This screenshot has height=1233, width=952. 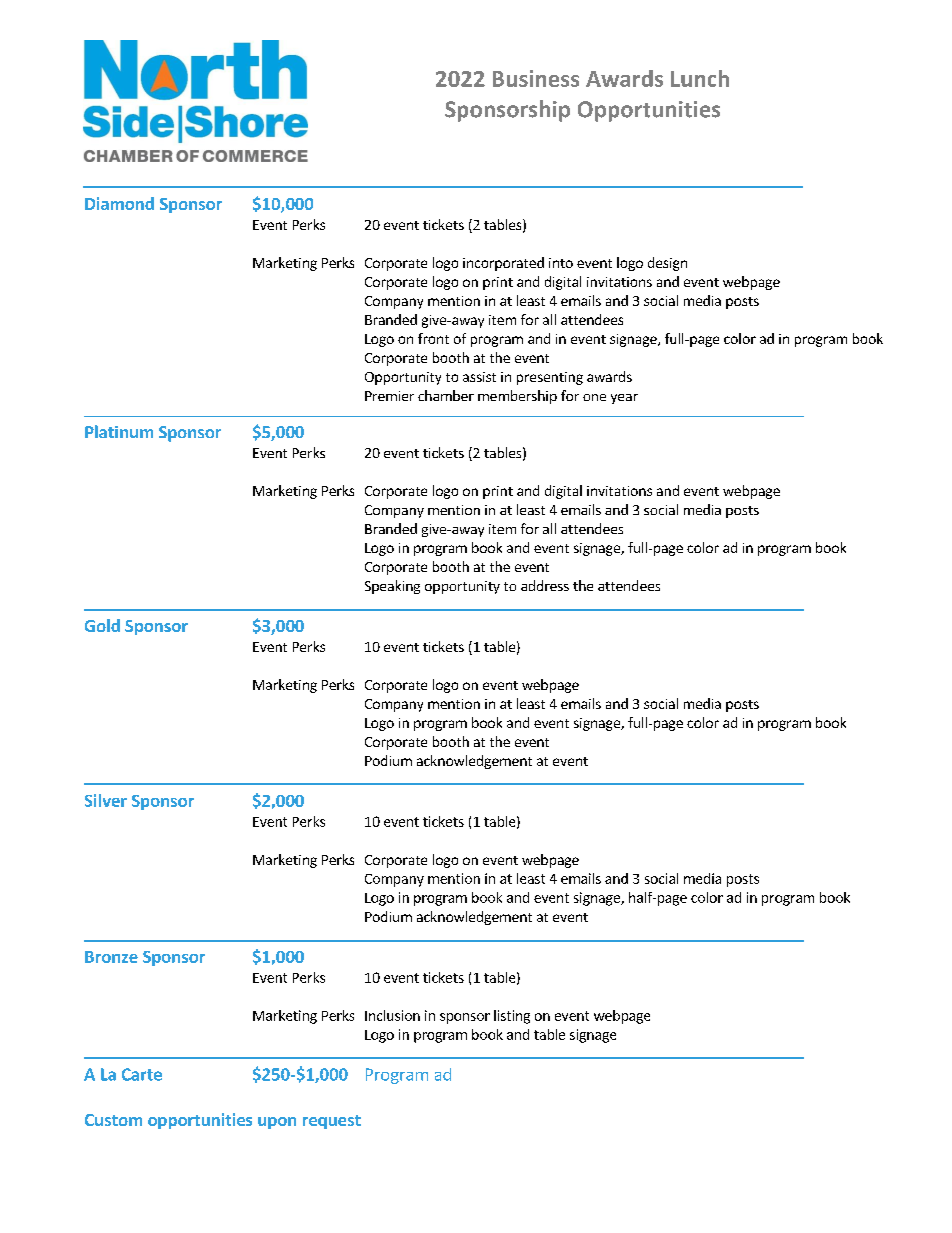 I want to click on into, so click(x=561, y=263).
